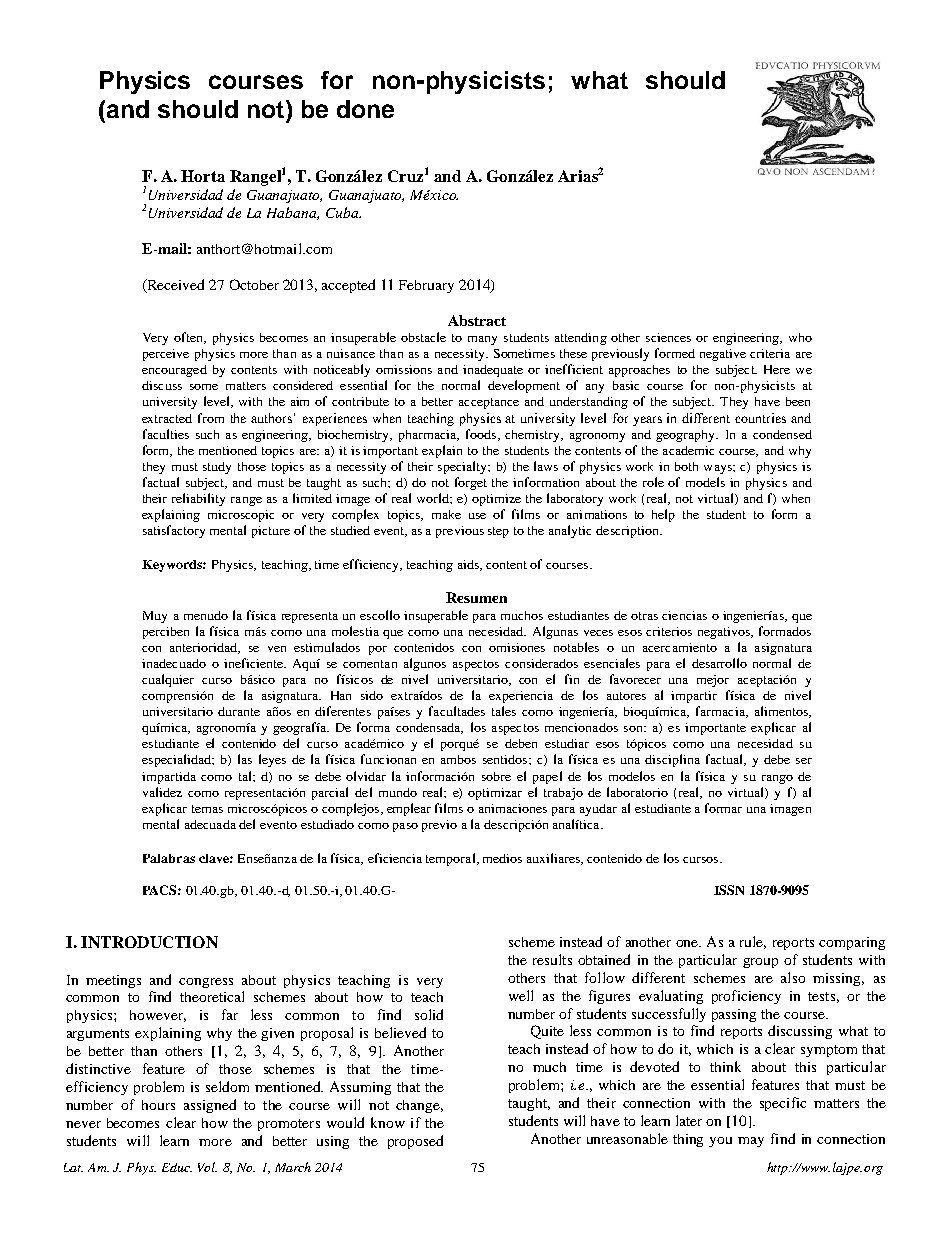 The height and width of the image is (1233, 952). What do you see at coordinates (158, 1105) in the image?
I see `hours` at bounding box center [158, 1105].
